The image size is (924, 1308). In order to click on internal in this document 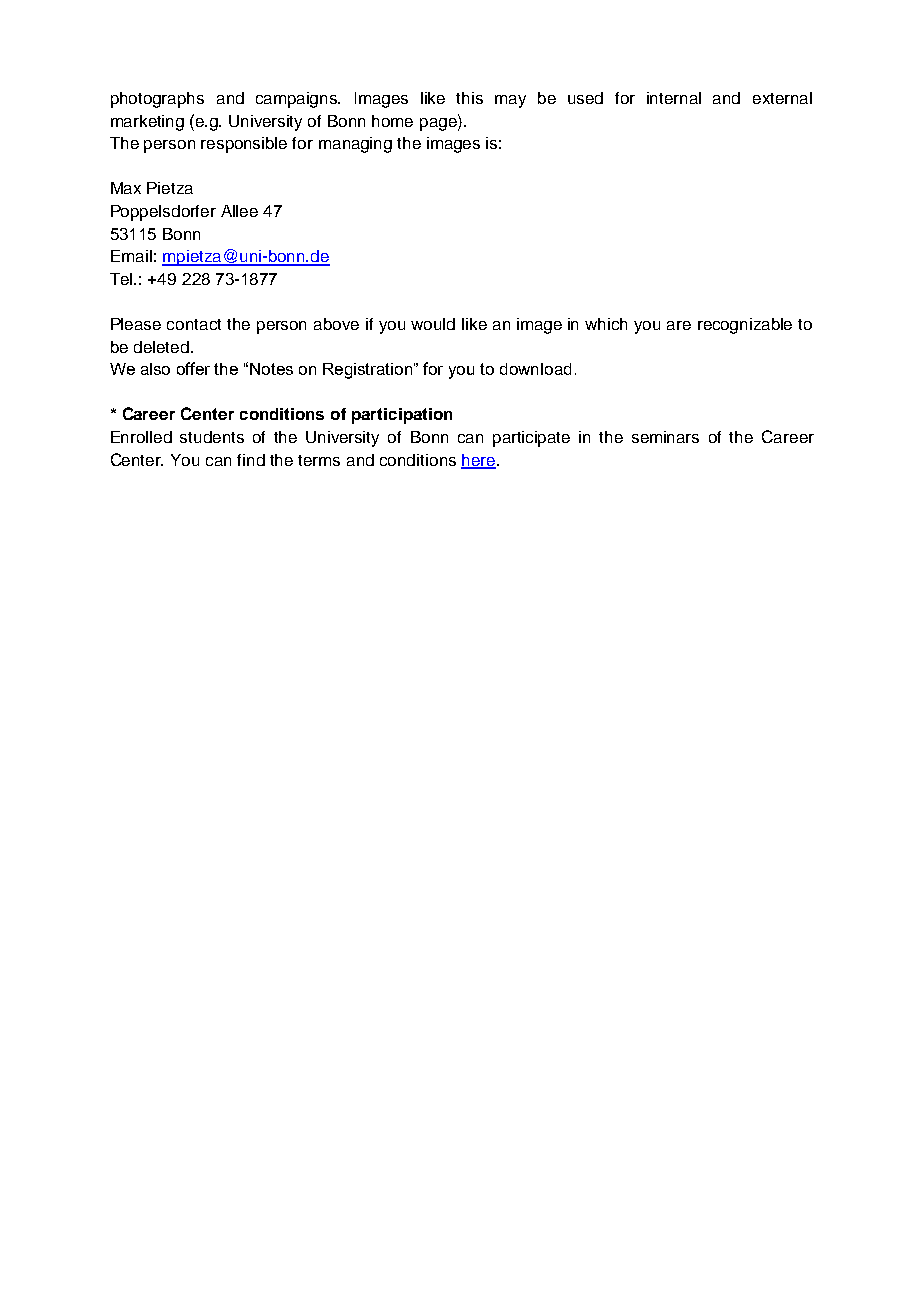, I will do `click(674, 98)`.
